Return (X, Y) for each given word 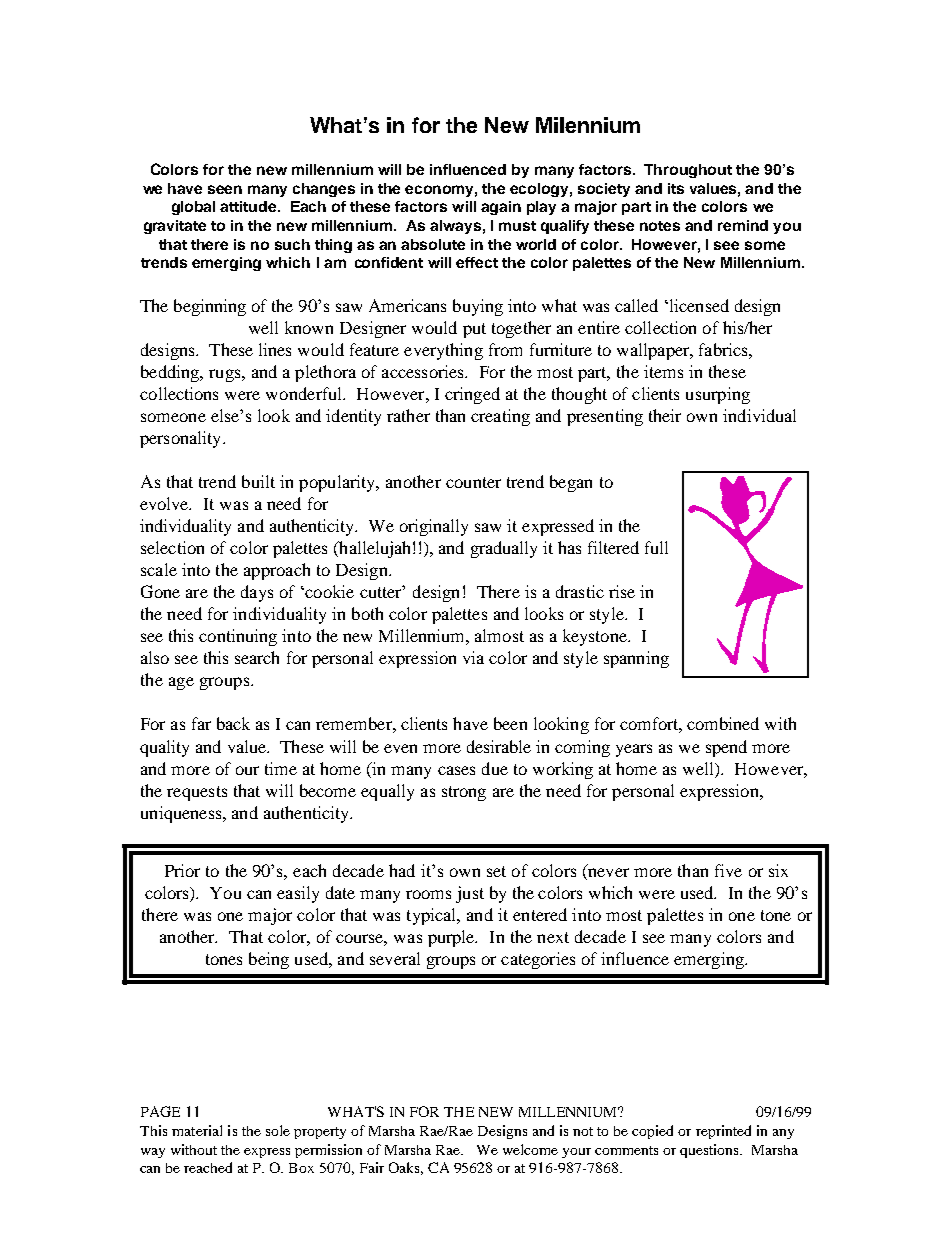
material (197, 1130)
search (257, 657)
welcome (530, 1149)
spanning (636, 659)
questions (710, 1151)
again (501, 208)
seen (225, 189)
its (676, 188)
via (473, 657)
